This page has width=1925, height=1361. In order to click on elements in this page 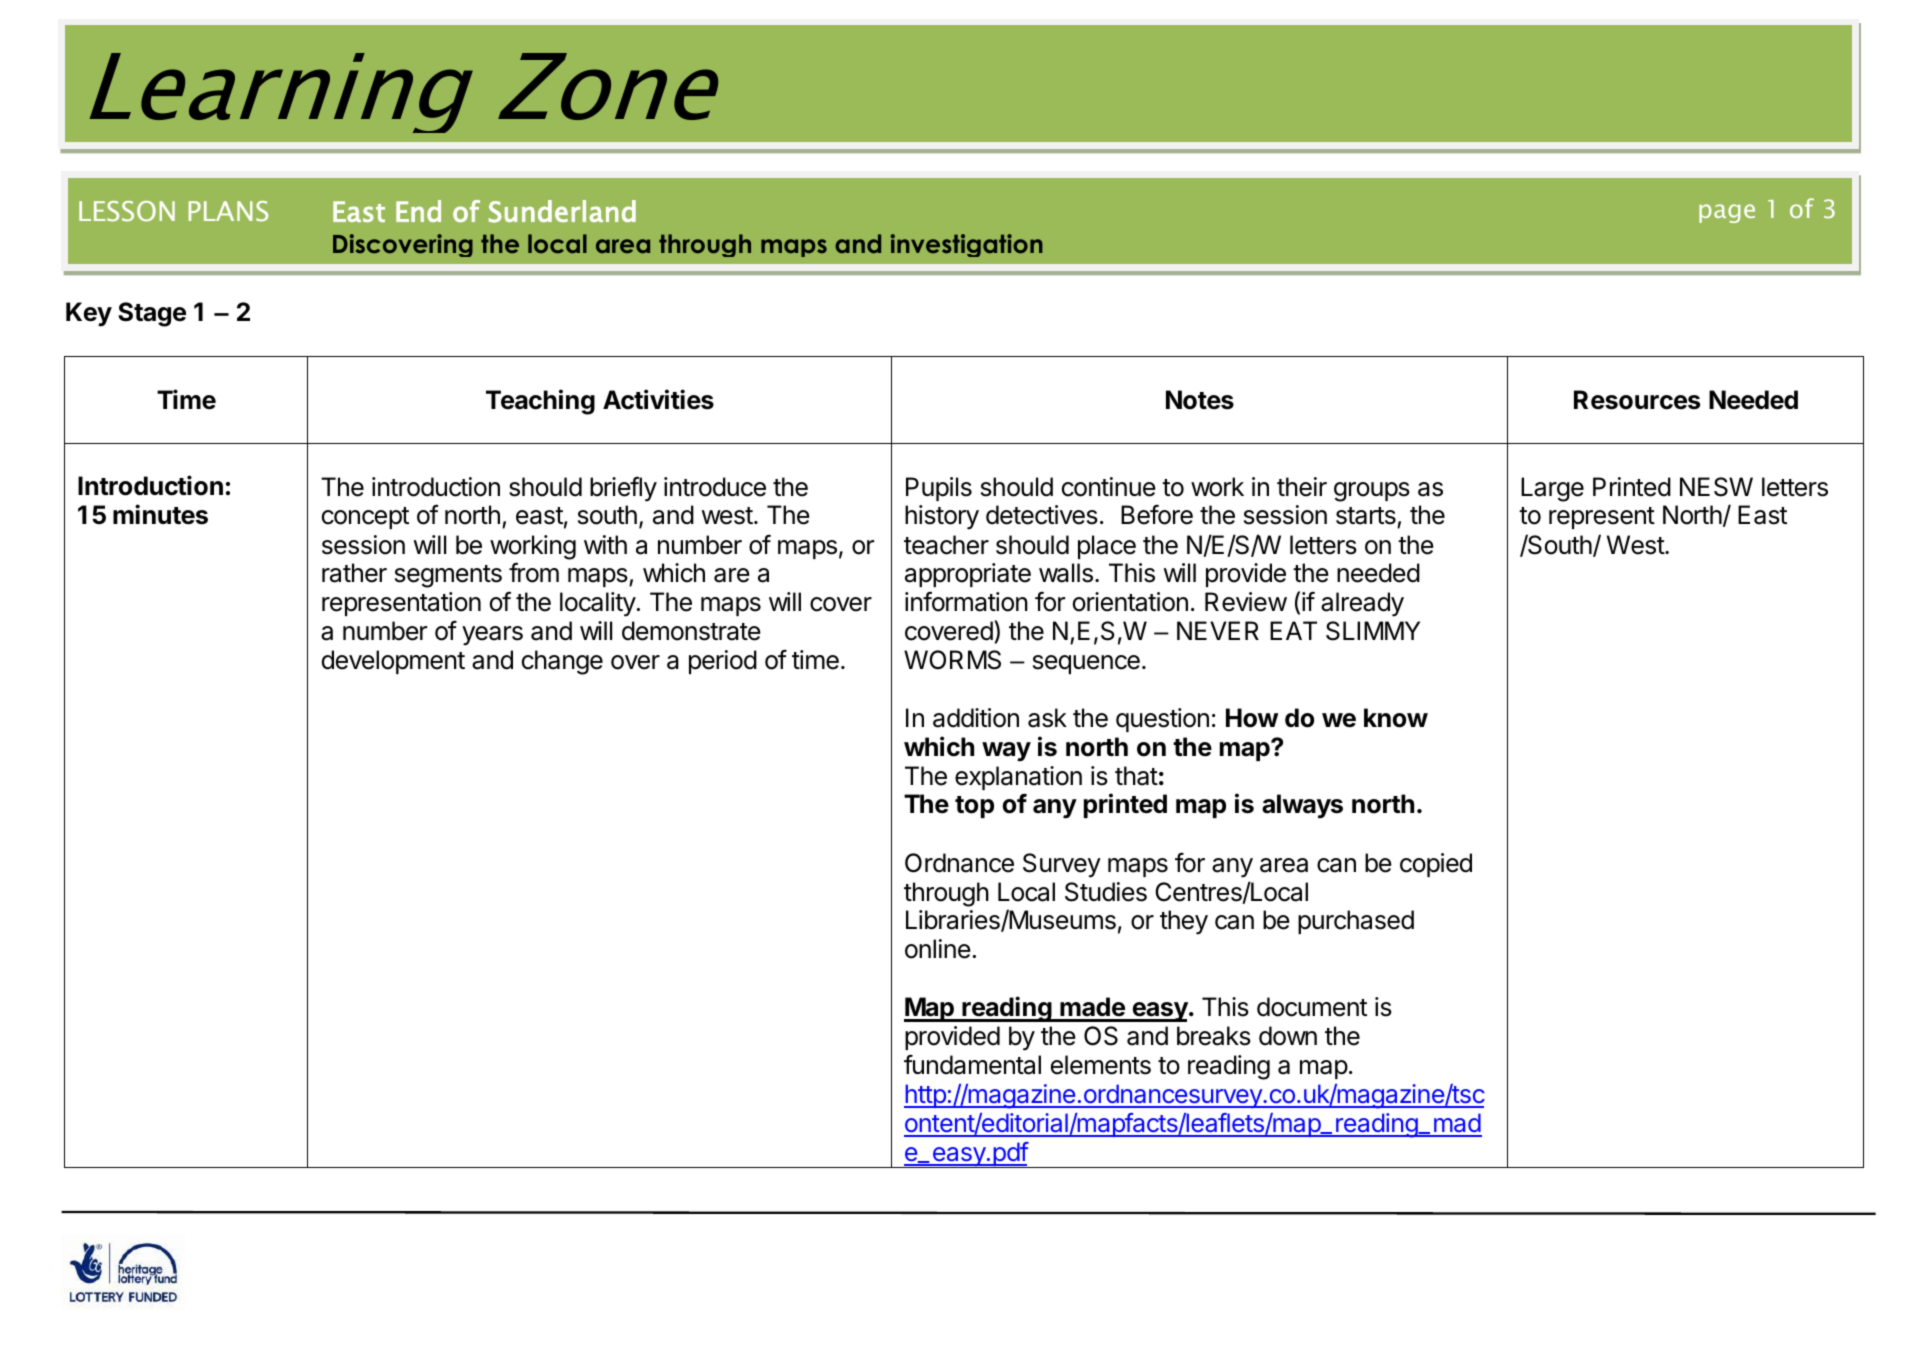, I will do `click(1101, 1065)`.
